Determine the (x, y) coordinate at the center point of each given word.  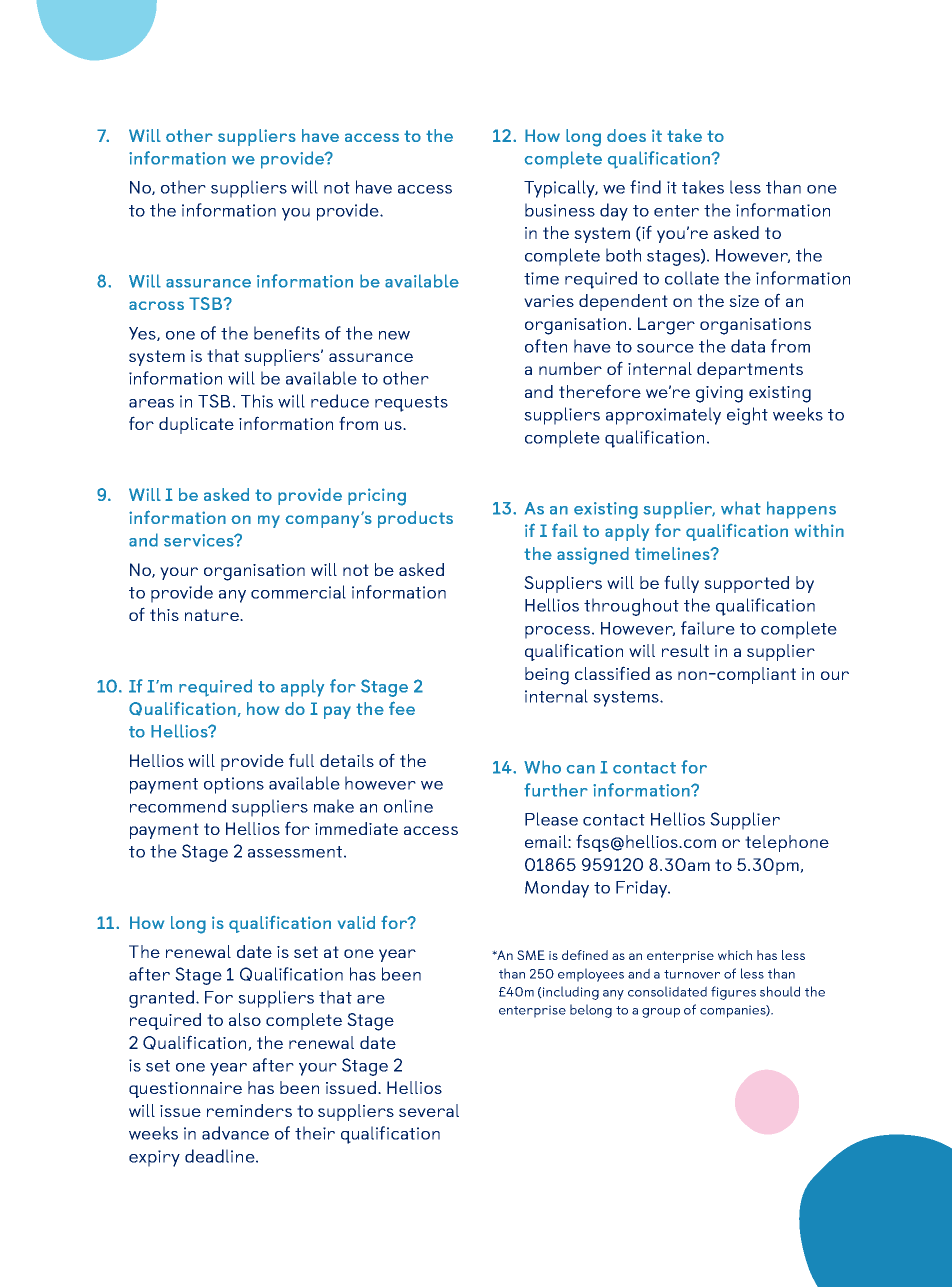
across (156, 305)
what (741, 508)
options (234, 785)
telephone (787, 843)
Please (551, 819)
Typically (561, 189)
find (645, 187)
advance (235, 1133)
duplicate (196, 425)
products (415, 519)
